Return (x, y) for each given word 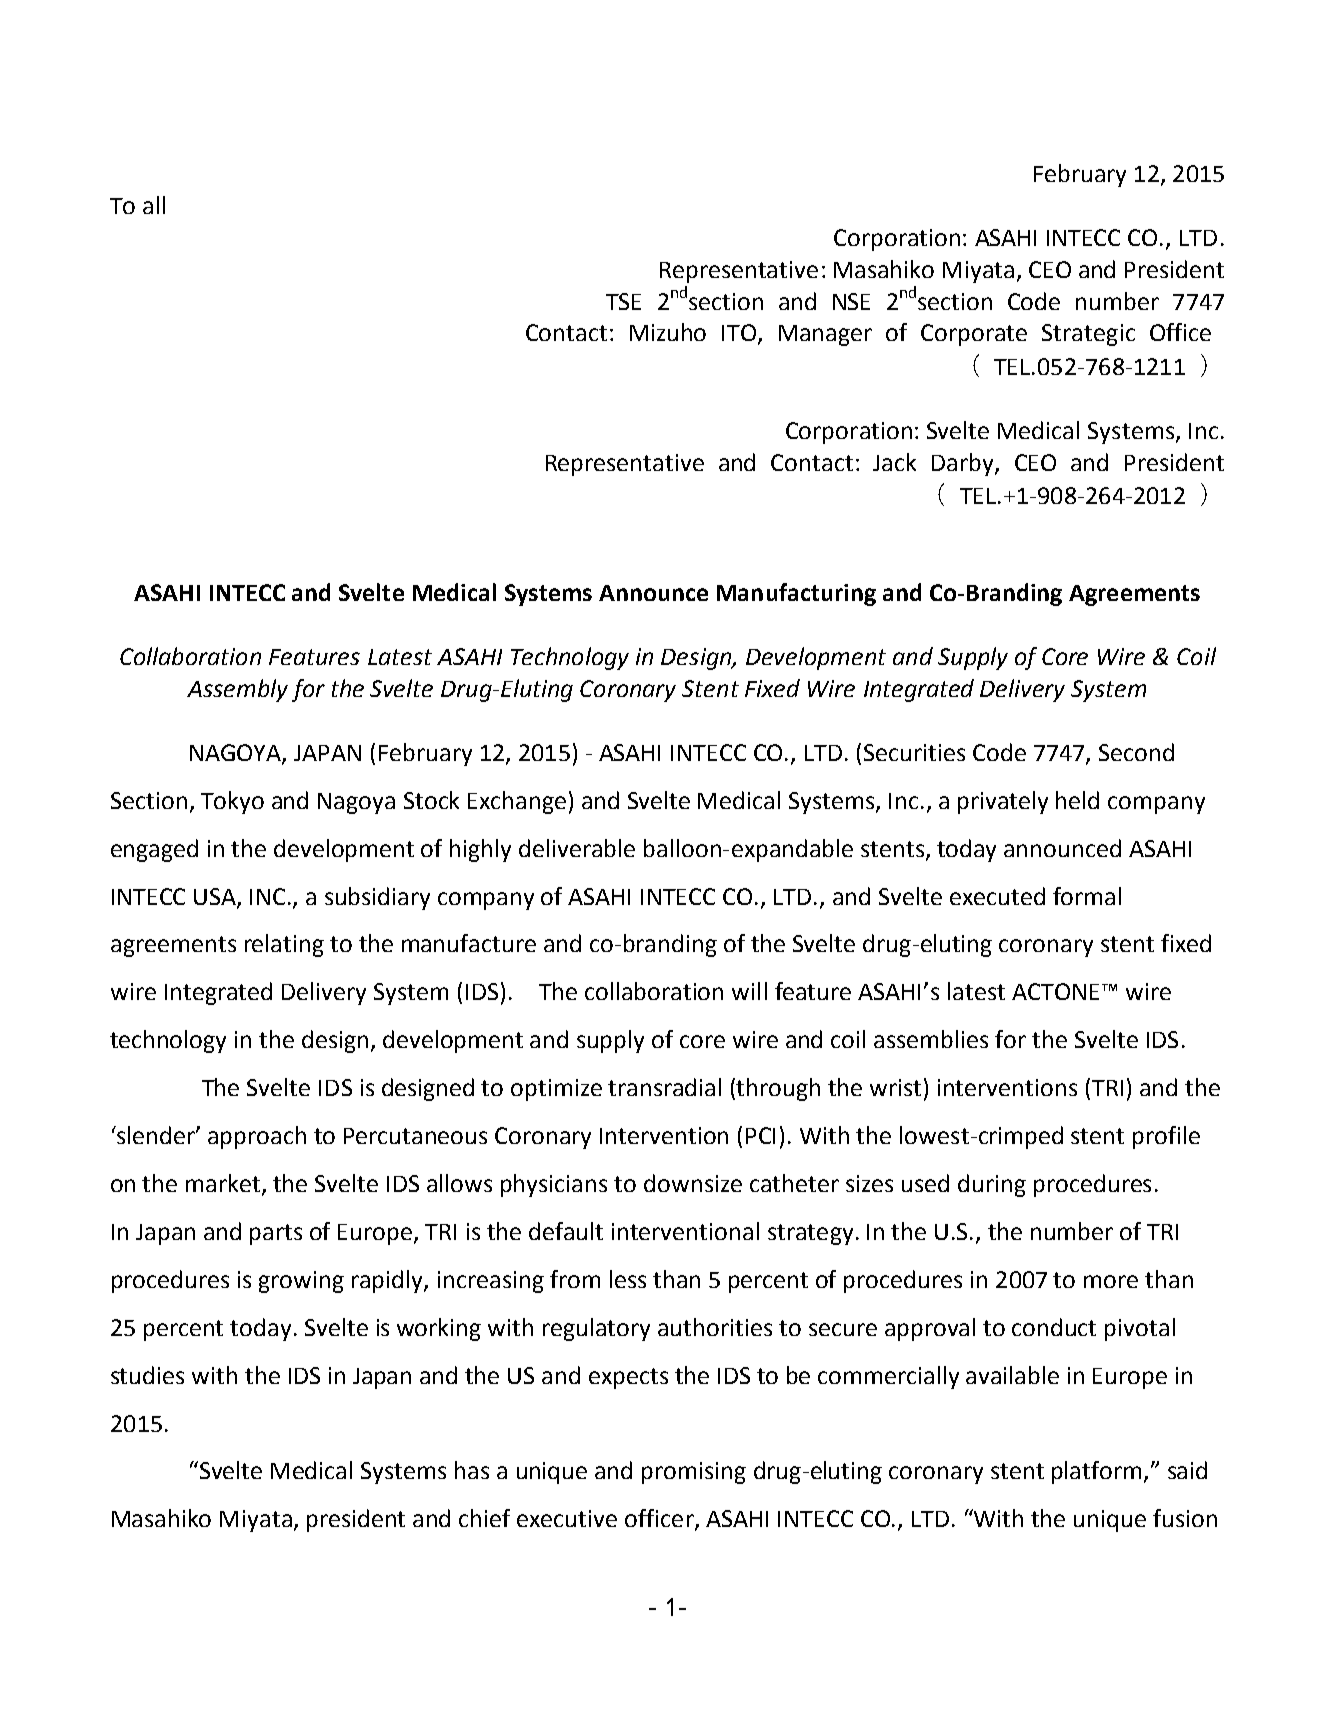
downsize (693, 1183)
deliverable (577, 848)
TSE (623, 301)
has (472, 1470)
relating (284, 945)
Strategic (1088, 335)
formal (1087, 896)
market (224, 1184)
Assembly (237, 690)
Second (1136, 752)
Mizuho (668, 332)
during (992, 1185)
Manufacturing (796, 594)
